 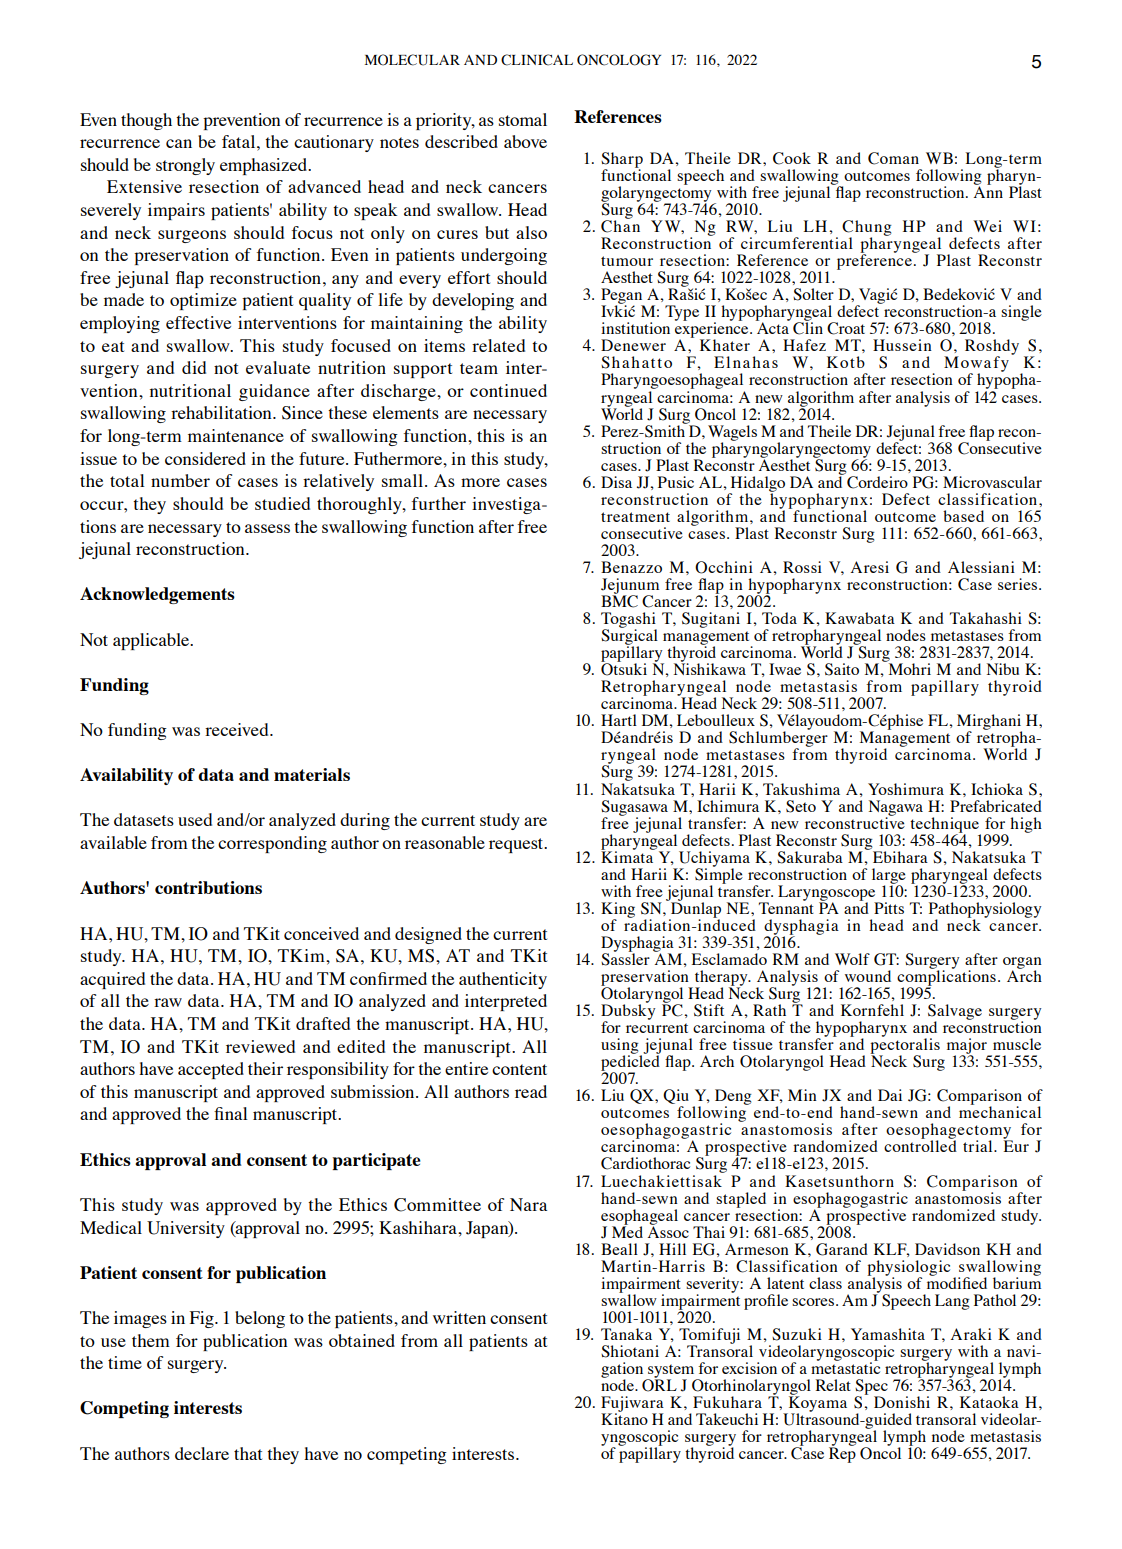 I want to click on above, so click(x=525, y=141).
